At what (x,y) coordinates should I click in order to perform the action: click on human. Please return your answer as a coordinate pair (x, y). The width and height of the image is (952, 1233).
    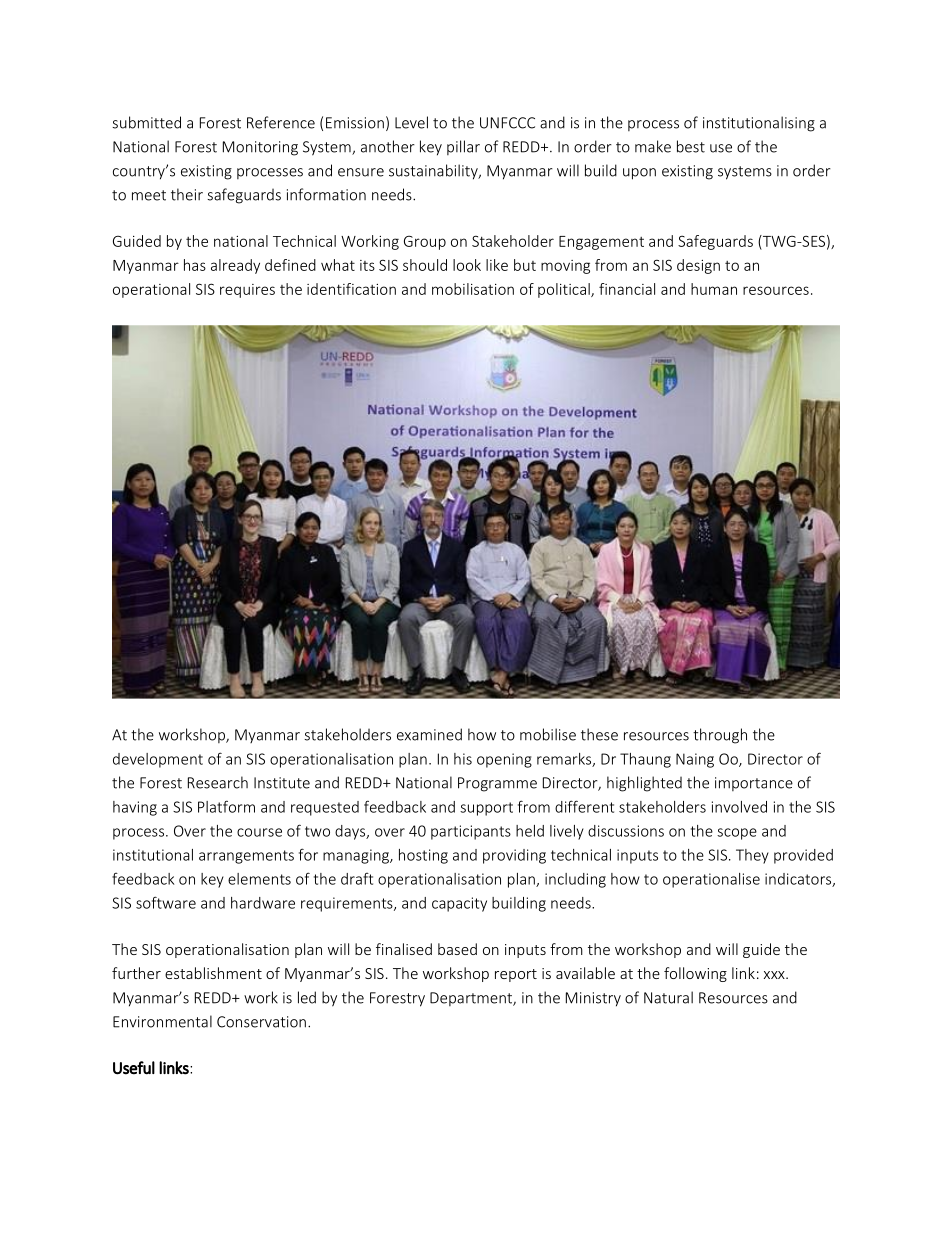
    Looking at the image, I should click on (714, 289).
